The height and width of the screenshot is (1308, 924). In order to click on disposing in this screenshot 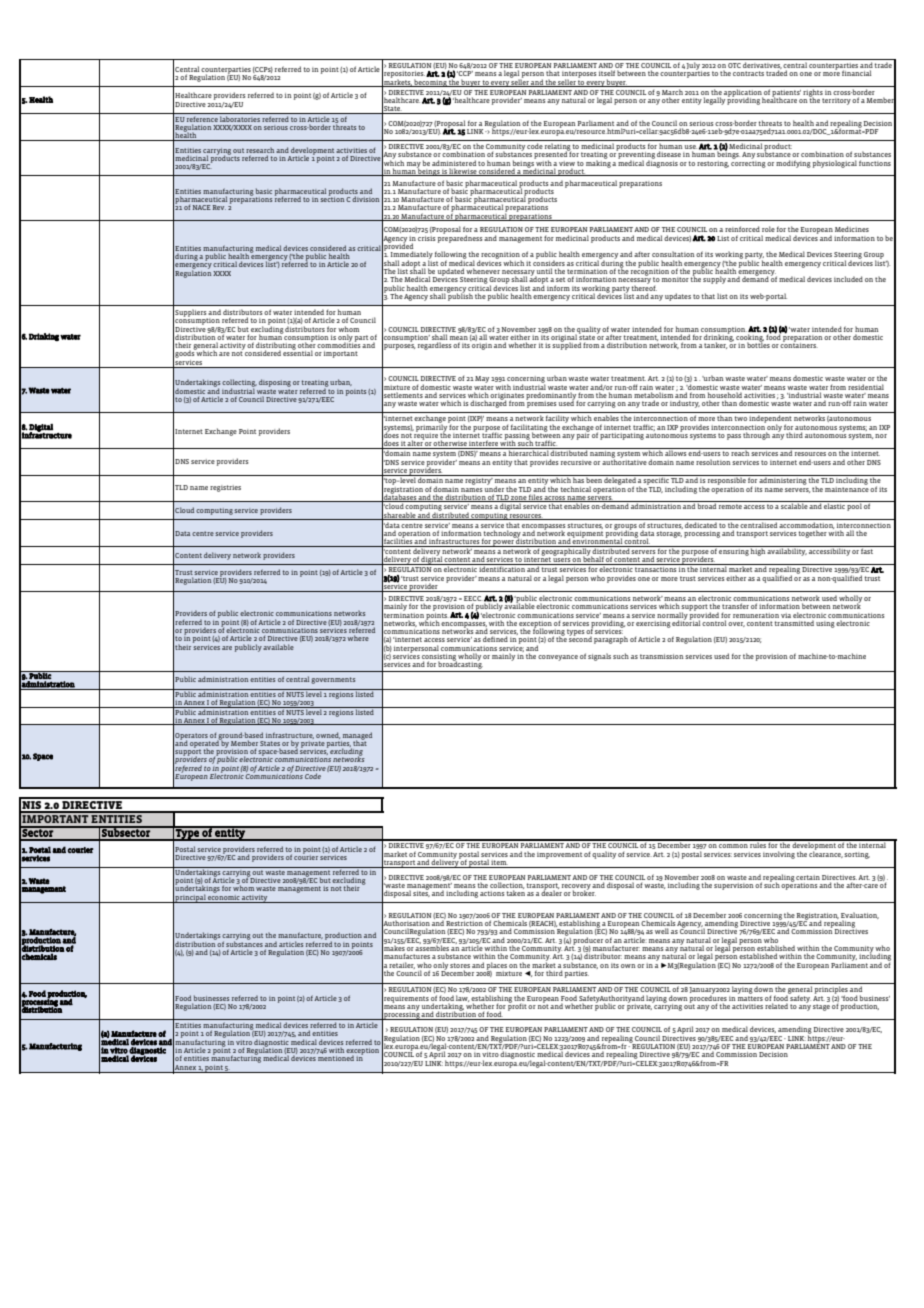, I will do `click(275, 383)`.
